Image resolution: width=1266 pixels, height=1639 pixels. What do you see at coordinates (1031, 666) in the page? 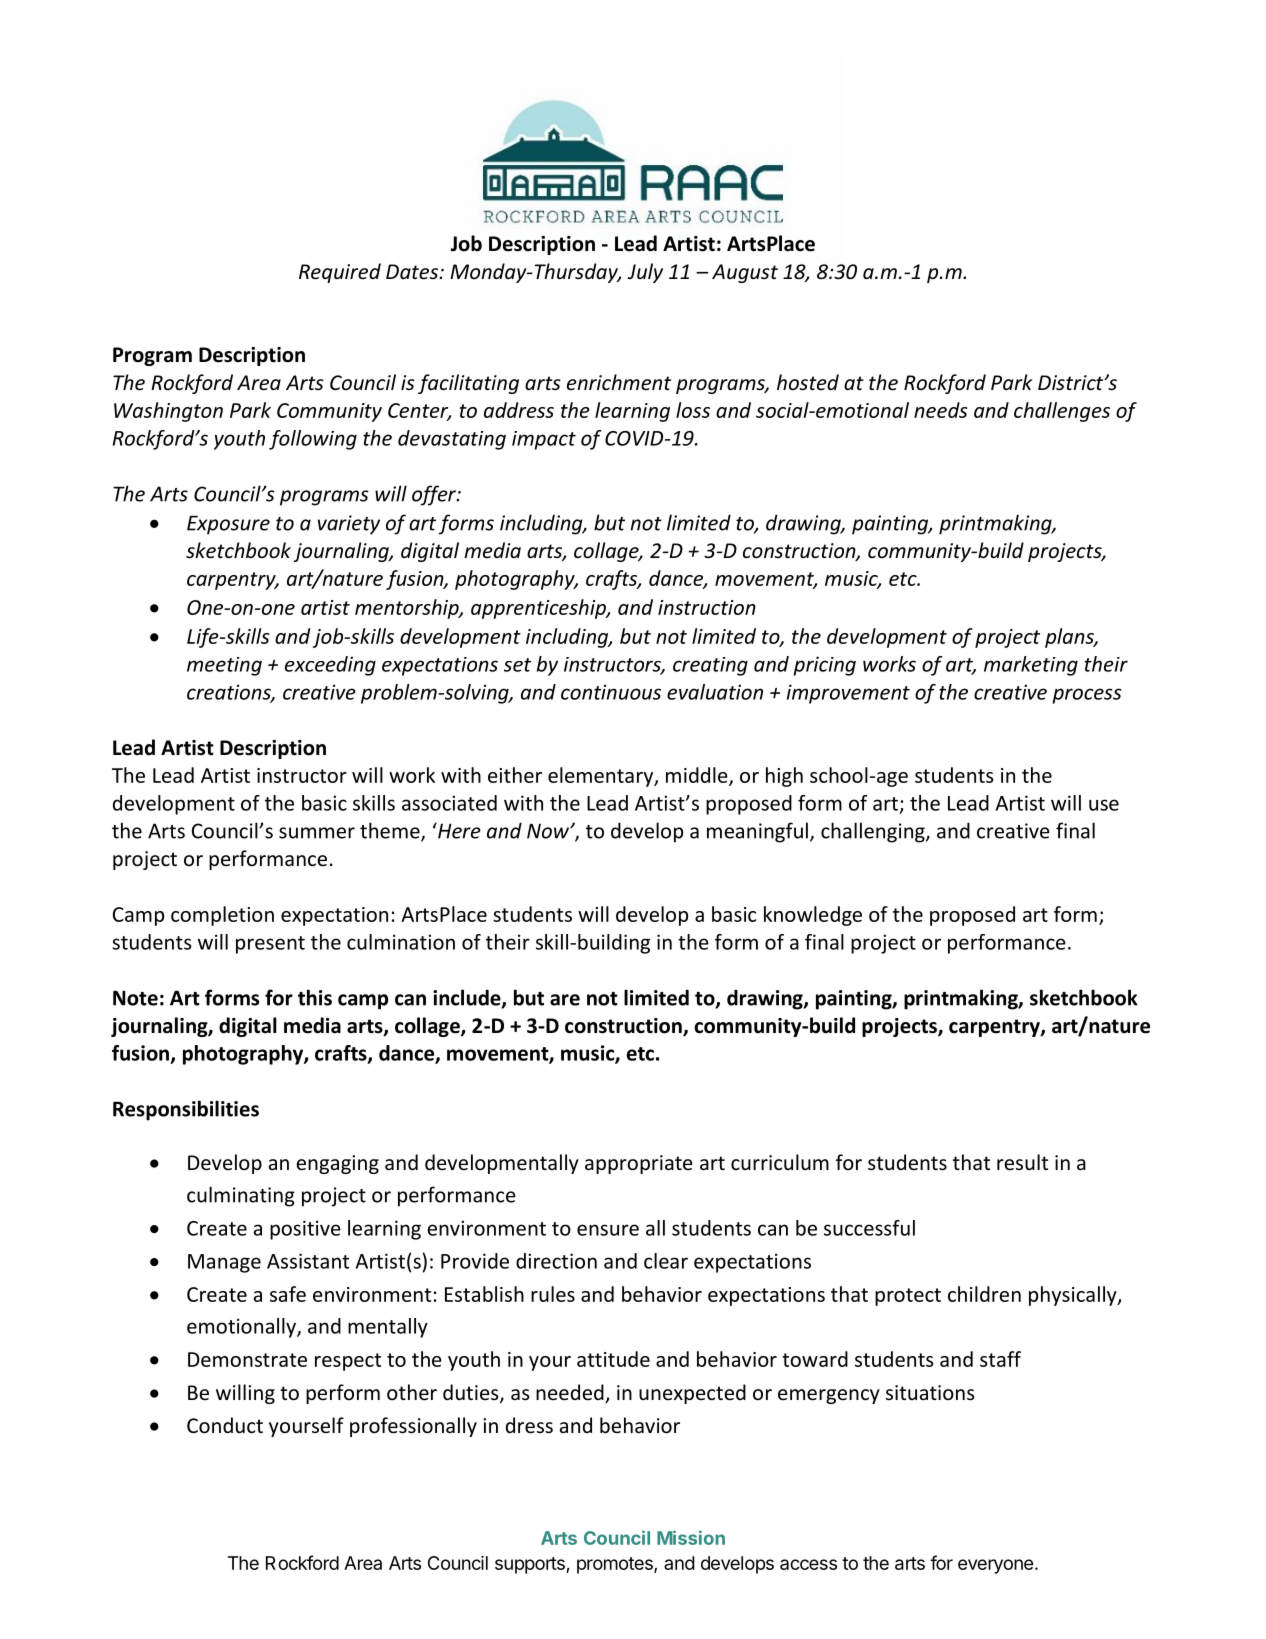
I see `marketing` at bounding box center [1031, 666].
